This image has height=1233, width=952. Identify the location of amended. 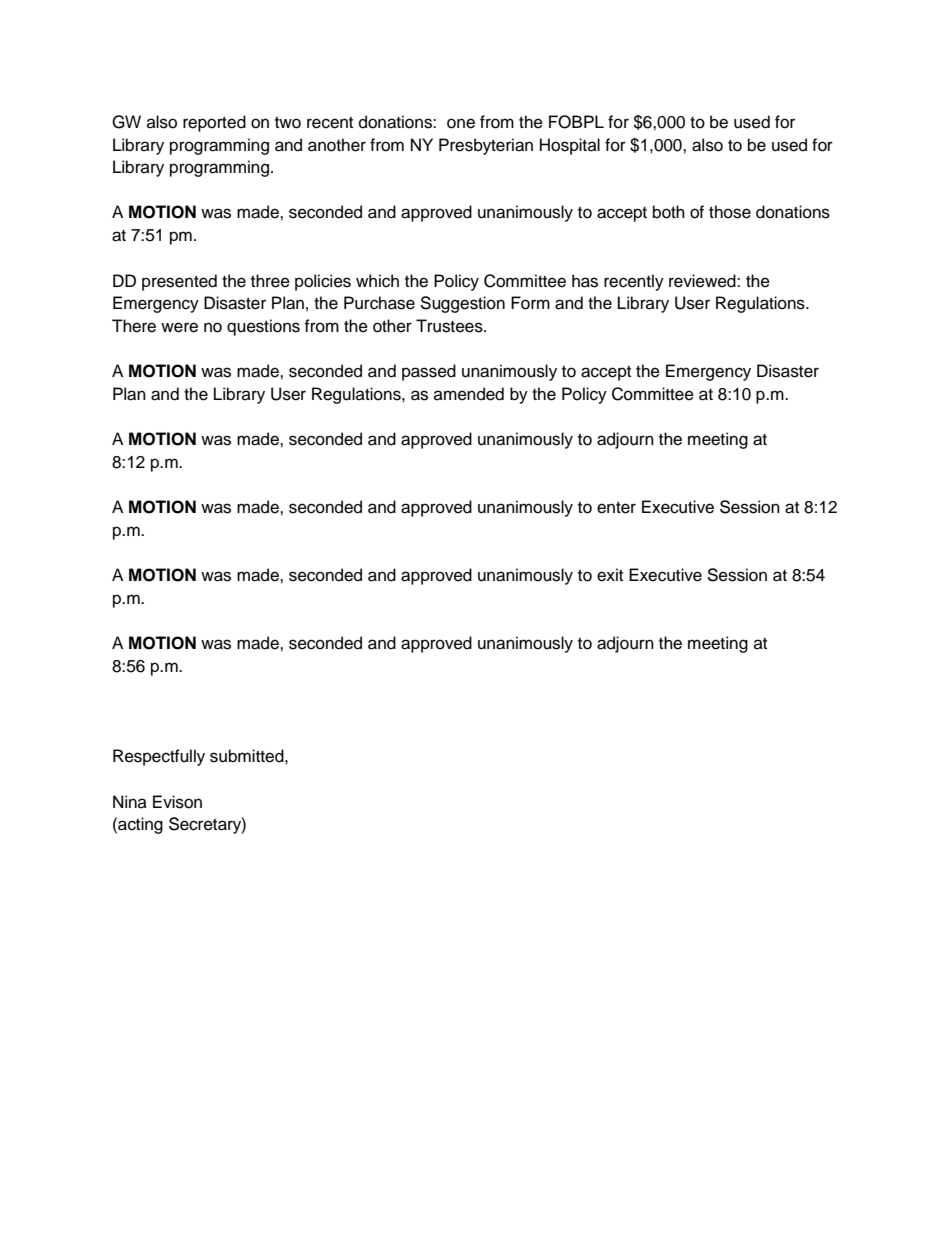
(469, 394).
